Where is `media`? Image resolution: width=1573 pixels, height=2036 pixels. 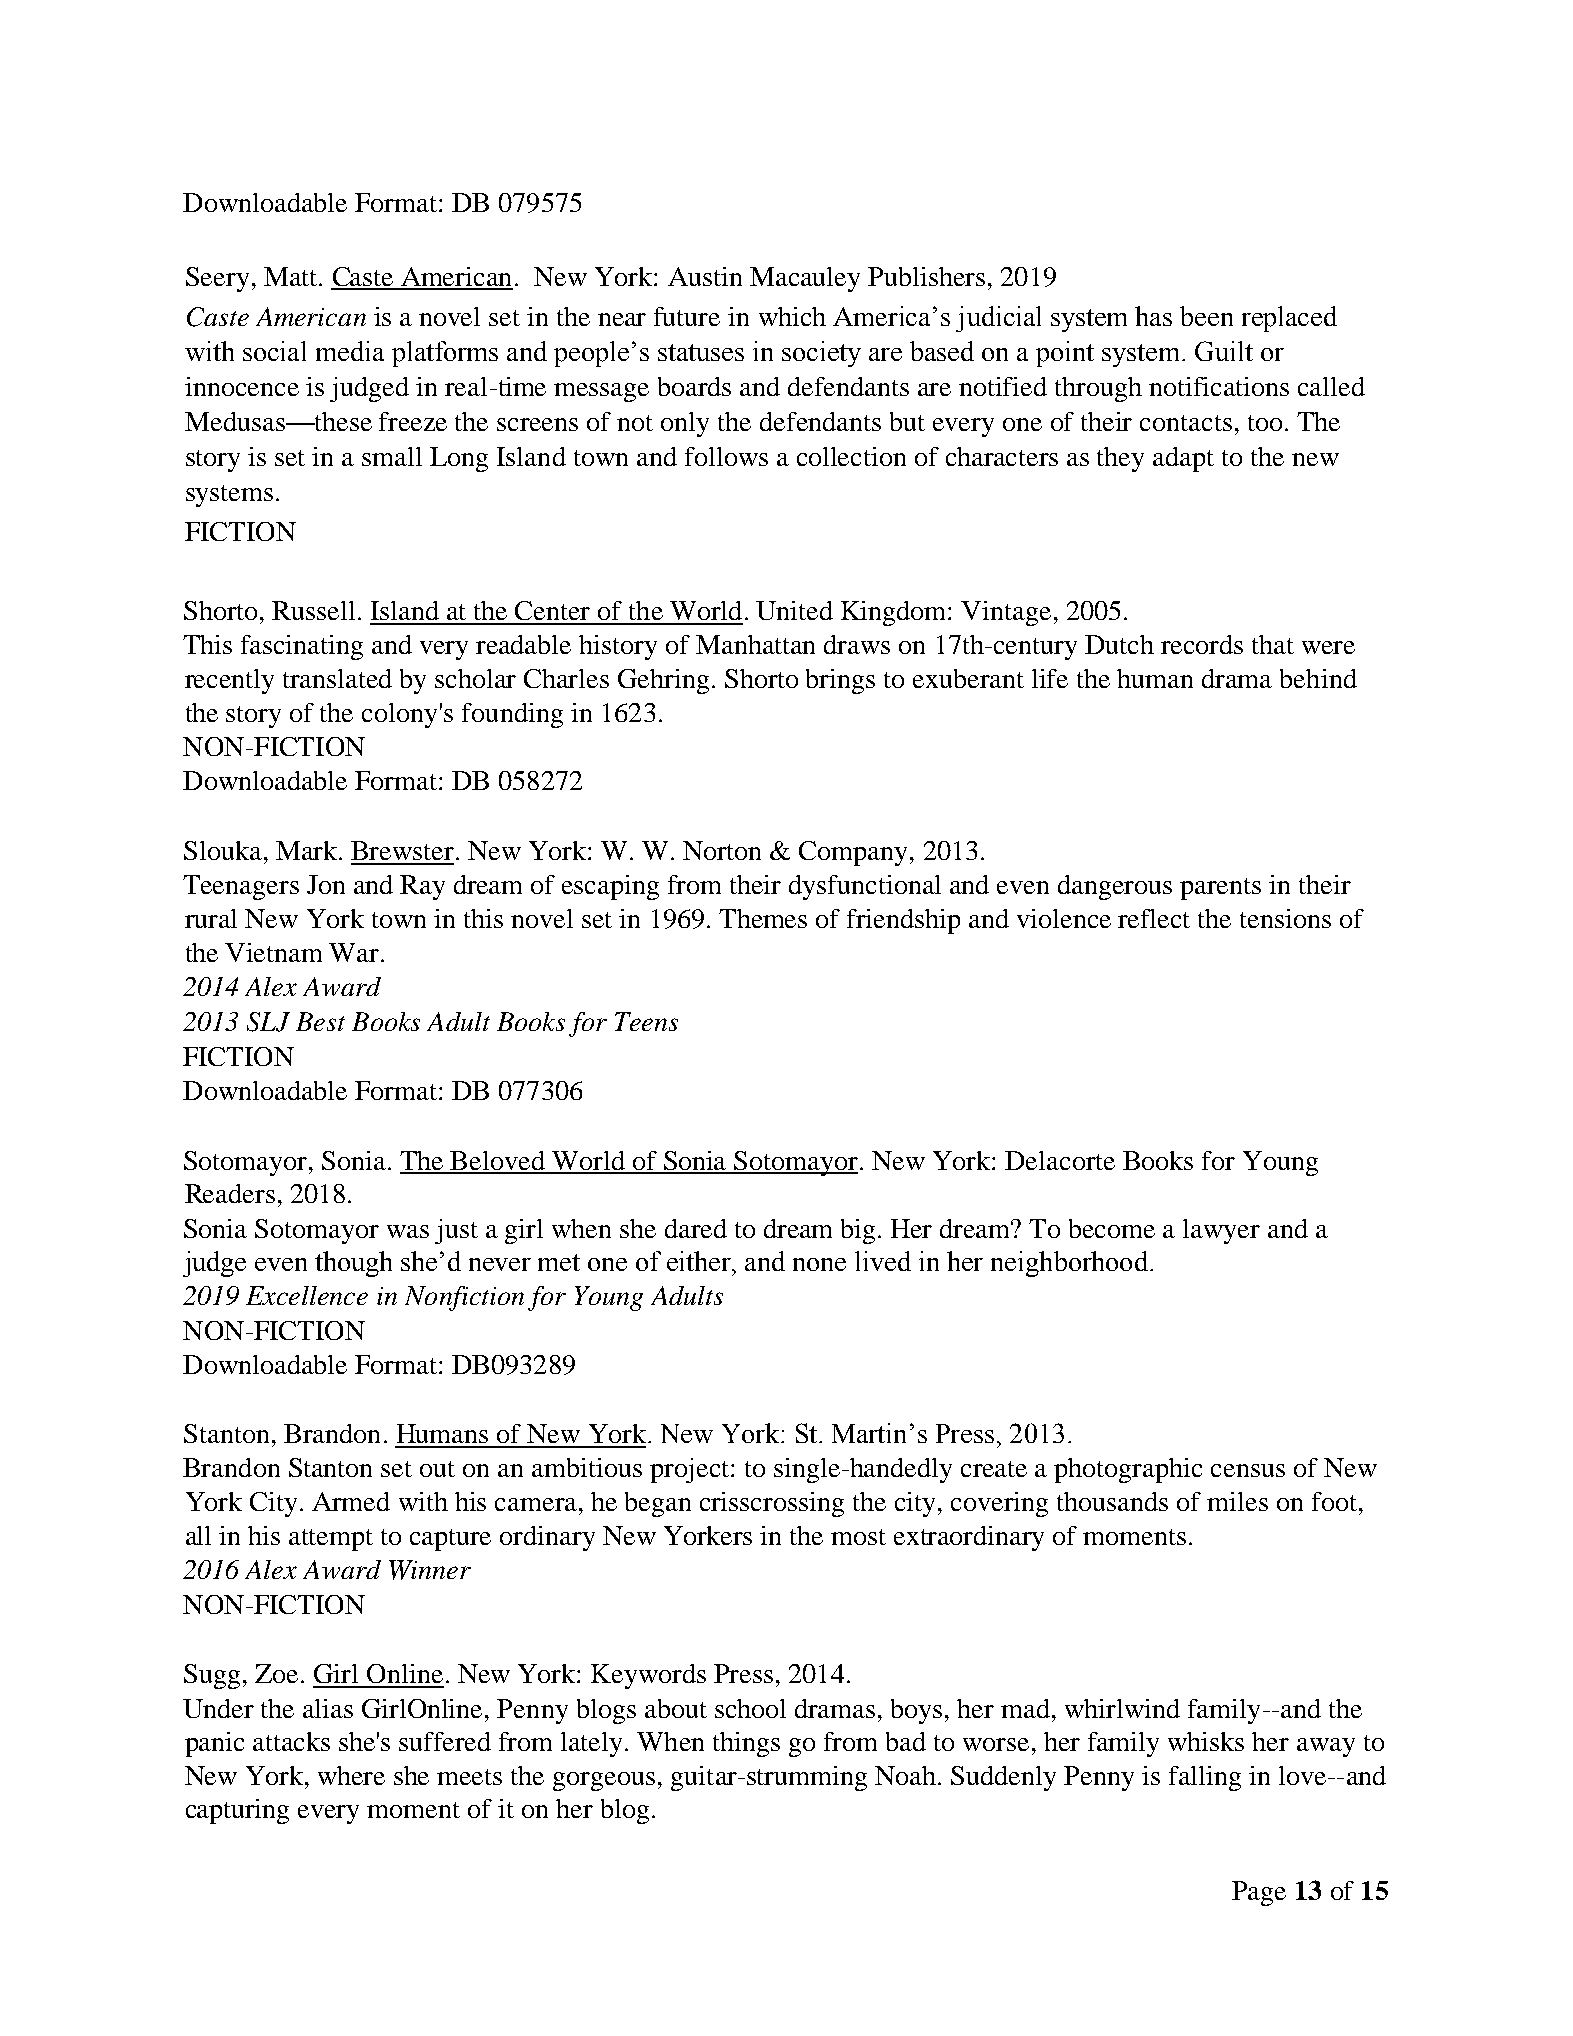
media is located at coordinates (350, 351).
